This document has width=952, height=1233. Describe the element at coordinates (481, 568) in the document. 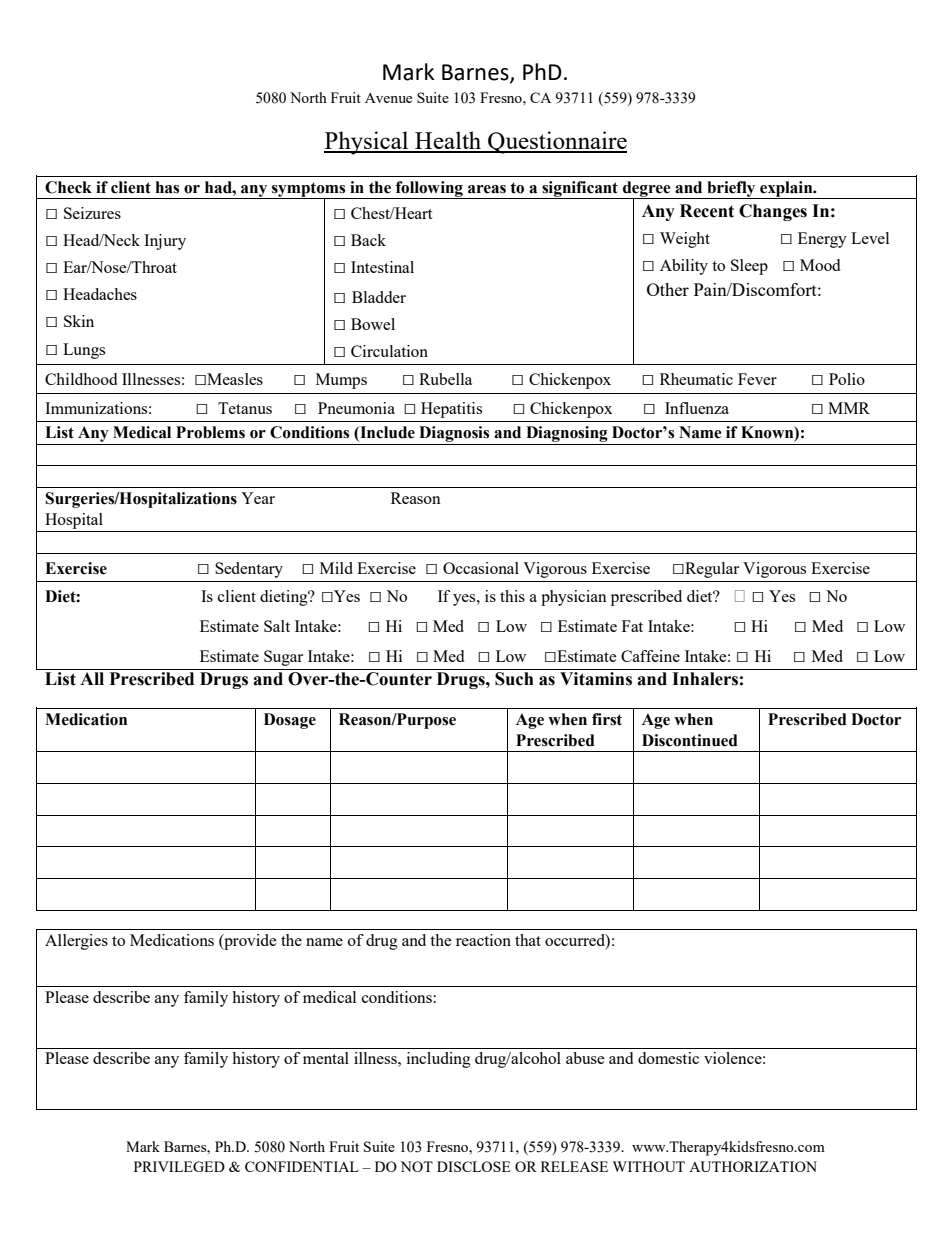

I see `Occasional` at that location.
